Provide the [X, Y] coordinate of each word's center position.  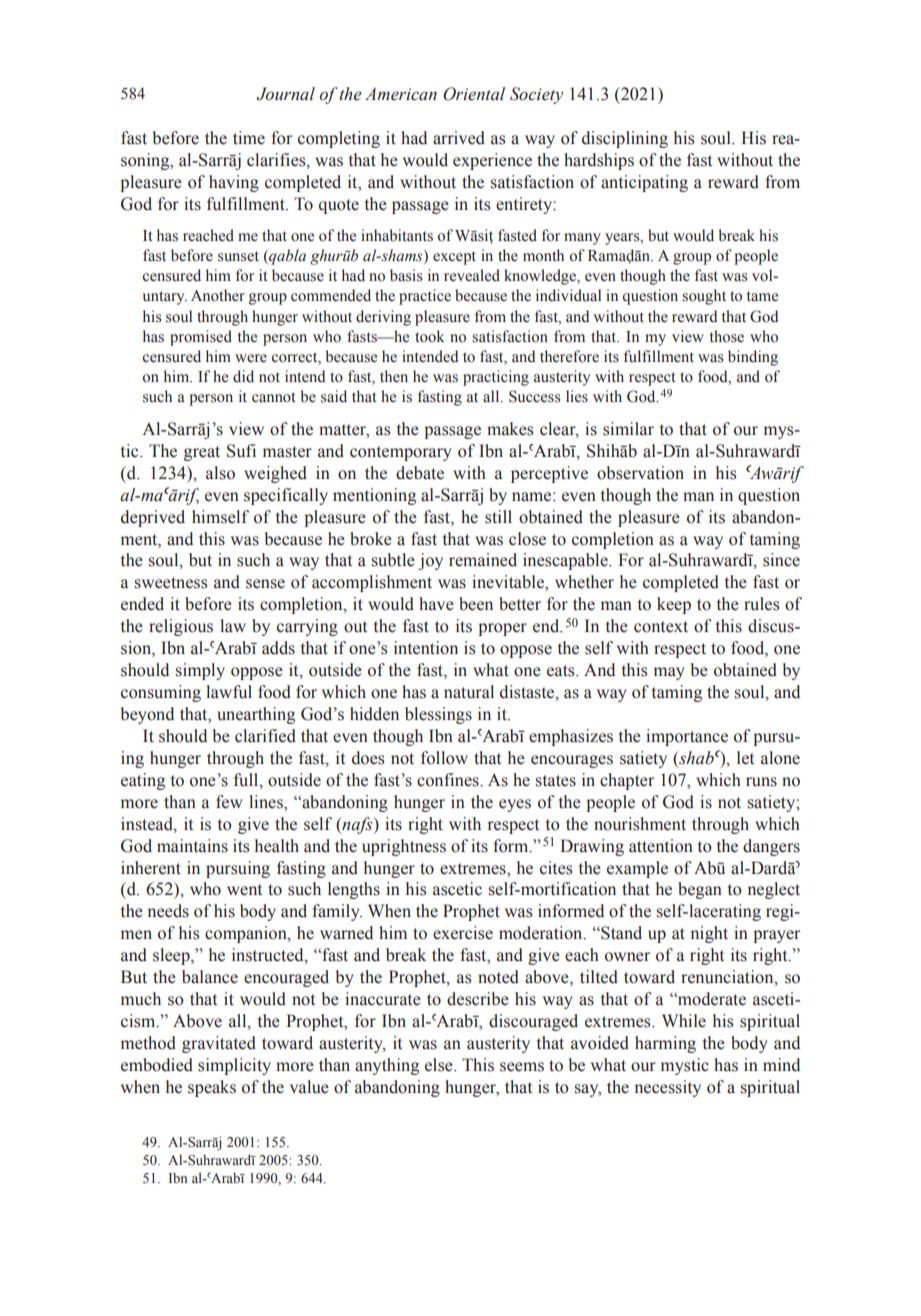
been [476, 604]
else [440, 1065]
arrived [459, 138]
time [249, 138]
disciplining [625, 139]
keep [674, 605]
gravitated [219, 1044]
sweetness [171, 583]
